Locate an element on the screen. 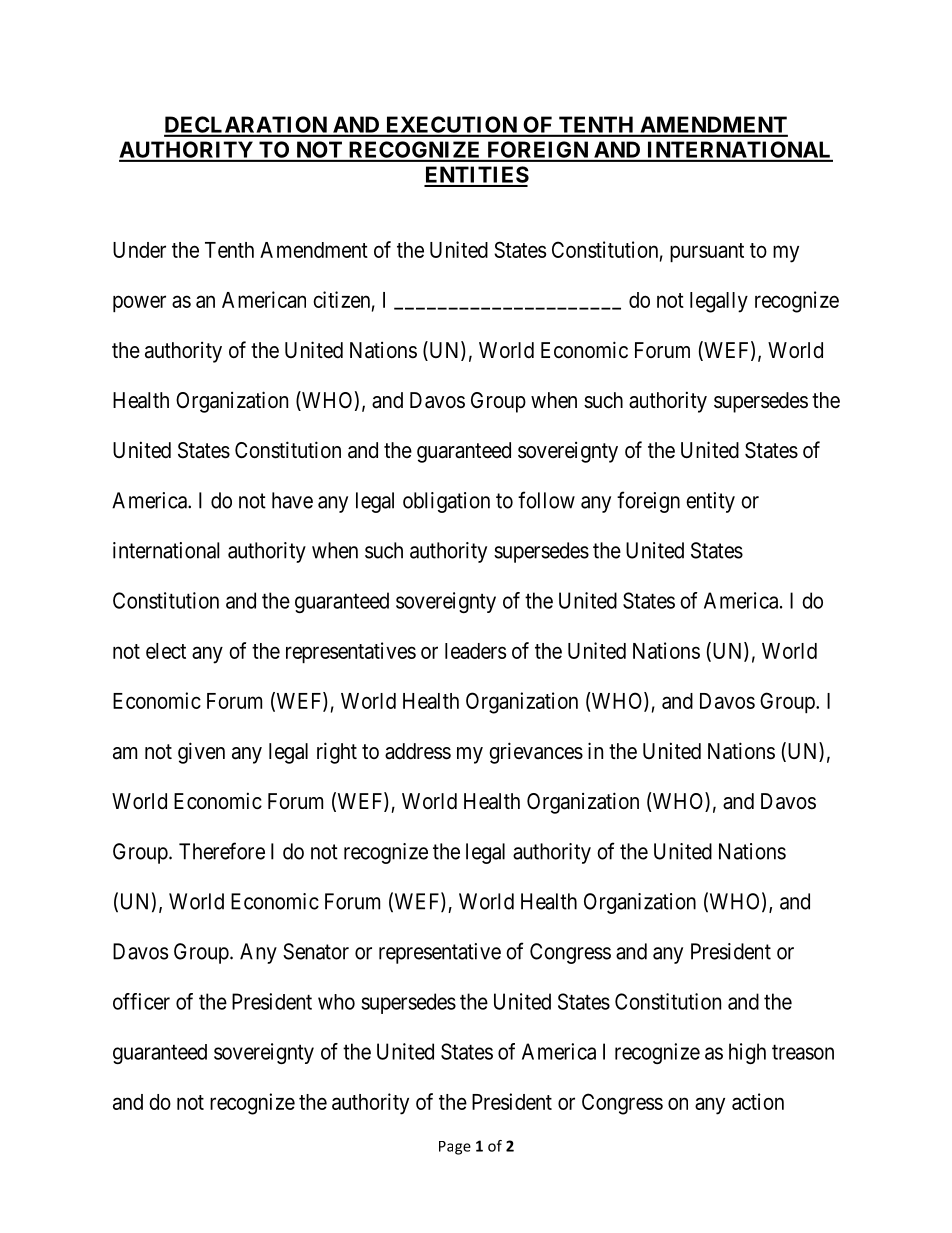 This screenshot has width=952, height=1233. entity is located at coordinates (710, 502).
